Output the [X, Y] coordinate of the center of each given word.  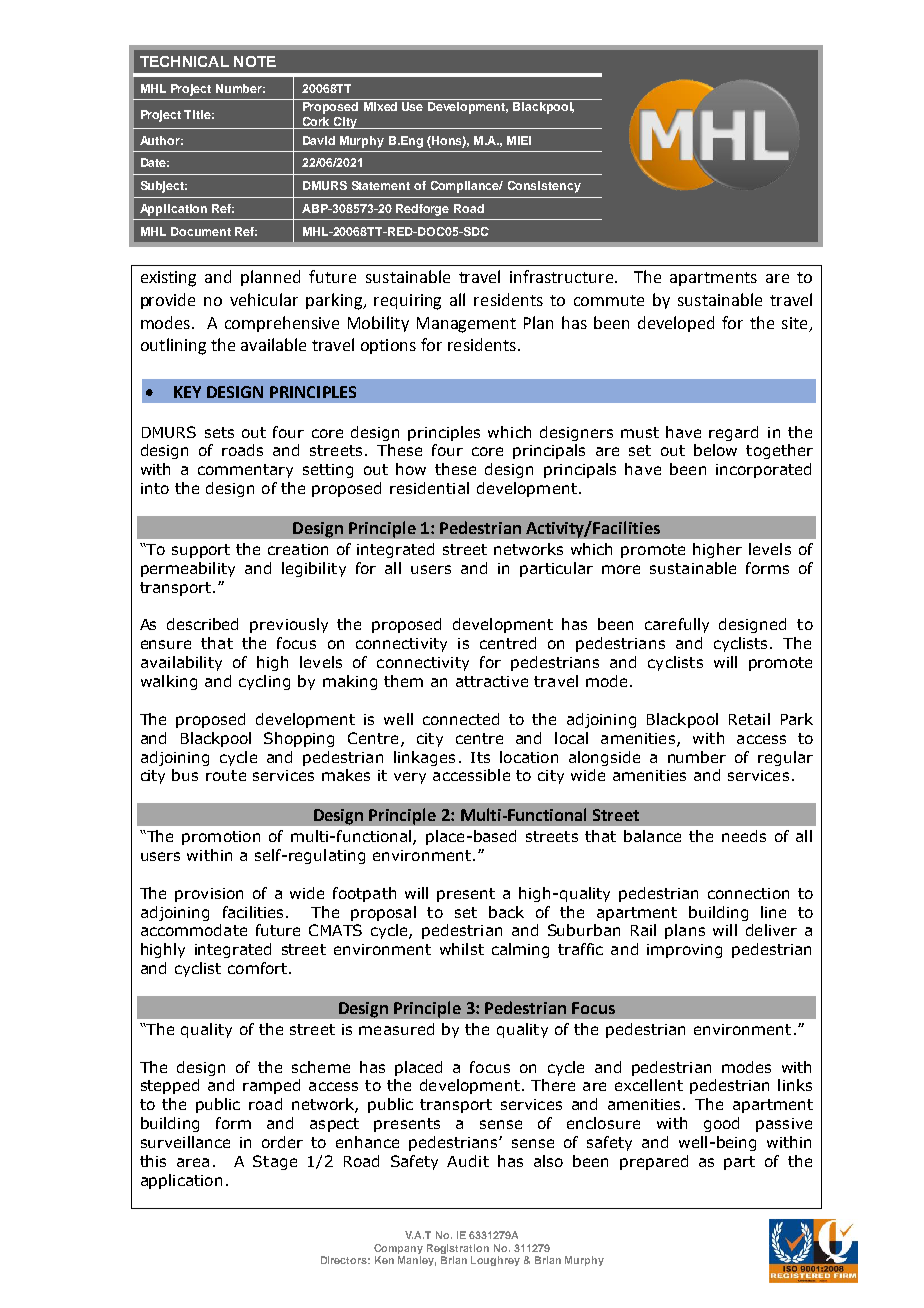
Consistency [544, 187]
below [715, 450]
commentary [245, 471]
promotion [221, 838]
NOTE [255, 61]
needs [744, 836]
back [506, 912]
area [193, 1162]
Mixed [380, 106]
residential [429, 488]
